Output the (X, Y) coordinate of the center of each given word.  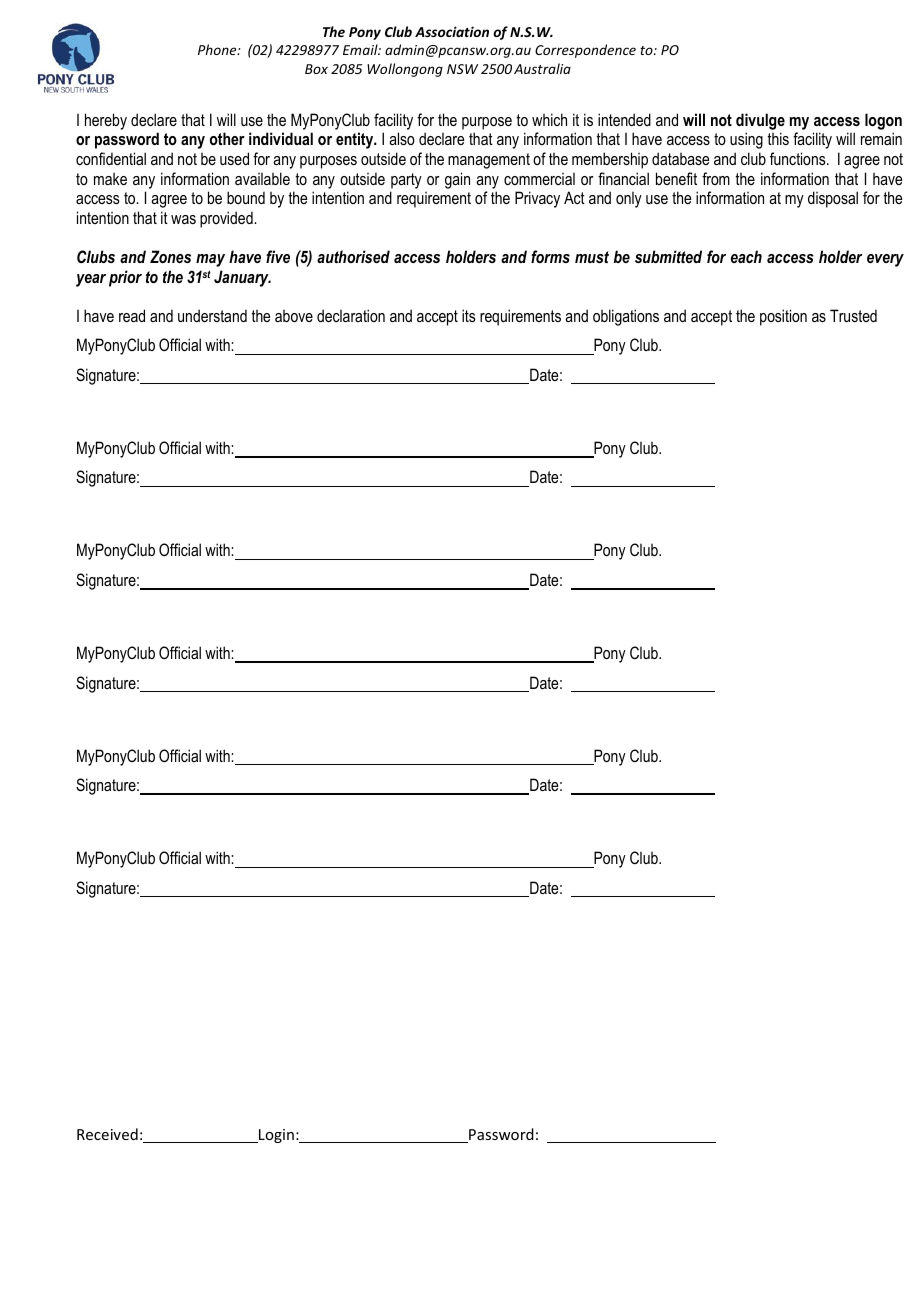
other (227, 138)
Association (452, 31)
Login (275, 1136)
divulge (760, 121)
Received (107, 1134)
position (783, 317)
